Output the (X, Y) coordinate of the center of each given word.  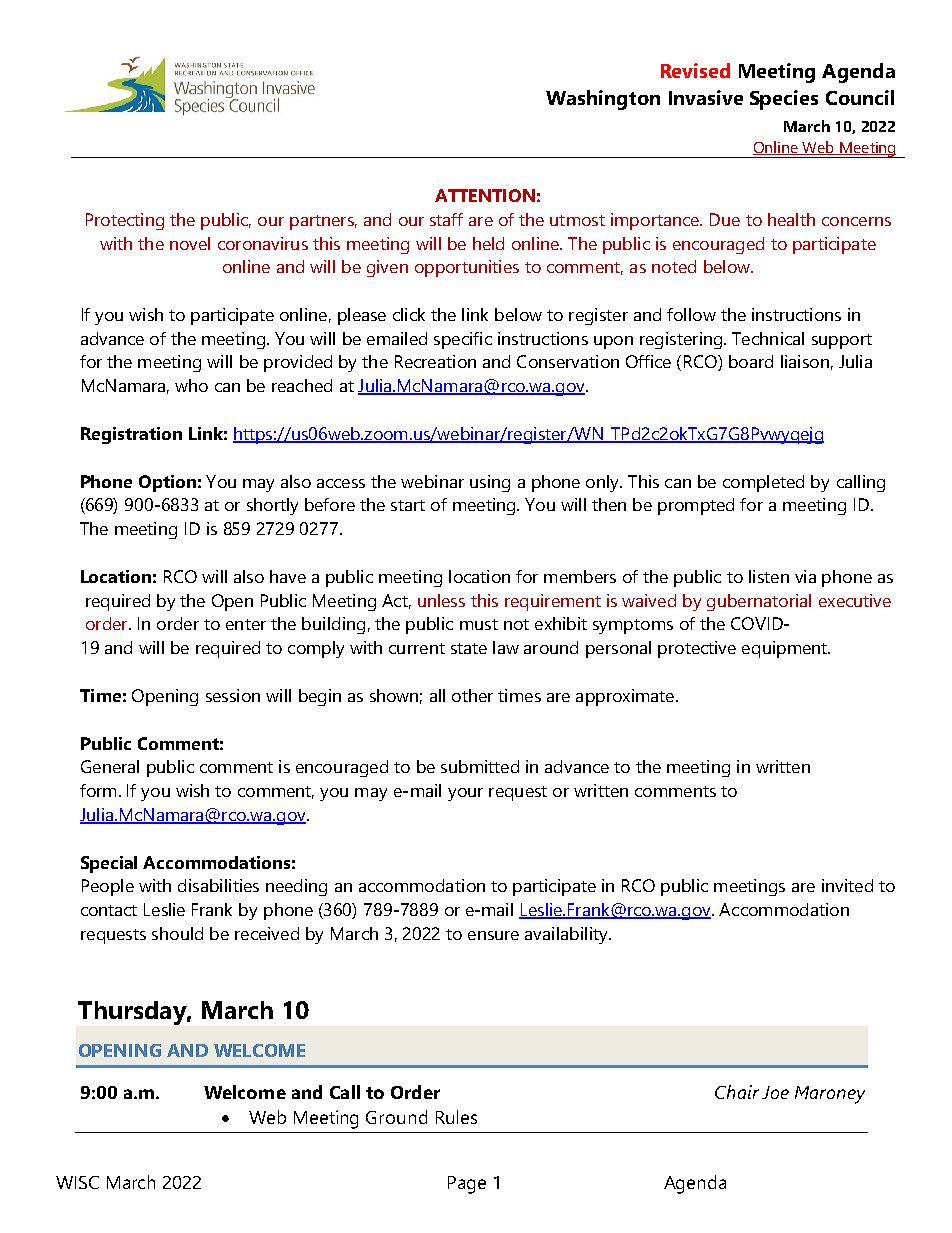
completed (763, 483)
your (465, 794)
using (490, 483)
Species (784, 100)
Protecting (125, 221)
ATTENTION (485, 195)
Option (167, 483)
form (98, 790)
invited (847, 885)
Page (467, 1185)
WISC (77, 1182)
